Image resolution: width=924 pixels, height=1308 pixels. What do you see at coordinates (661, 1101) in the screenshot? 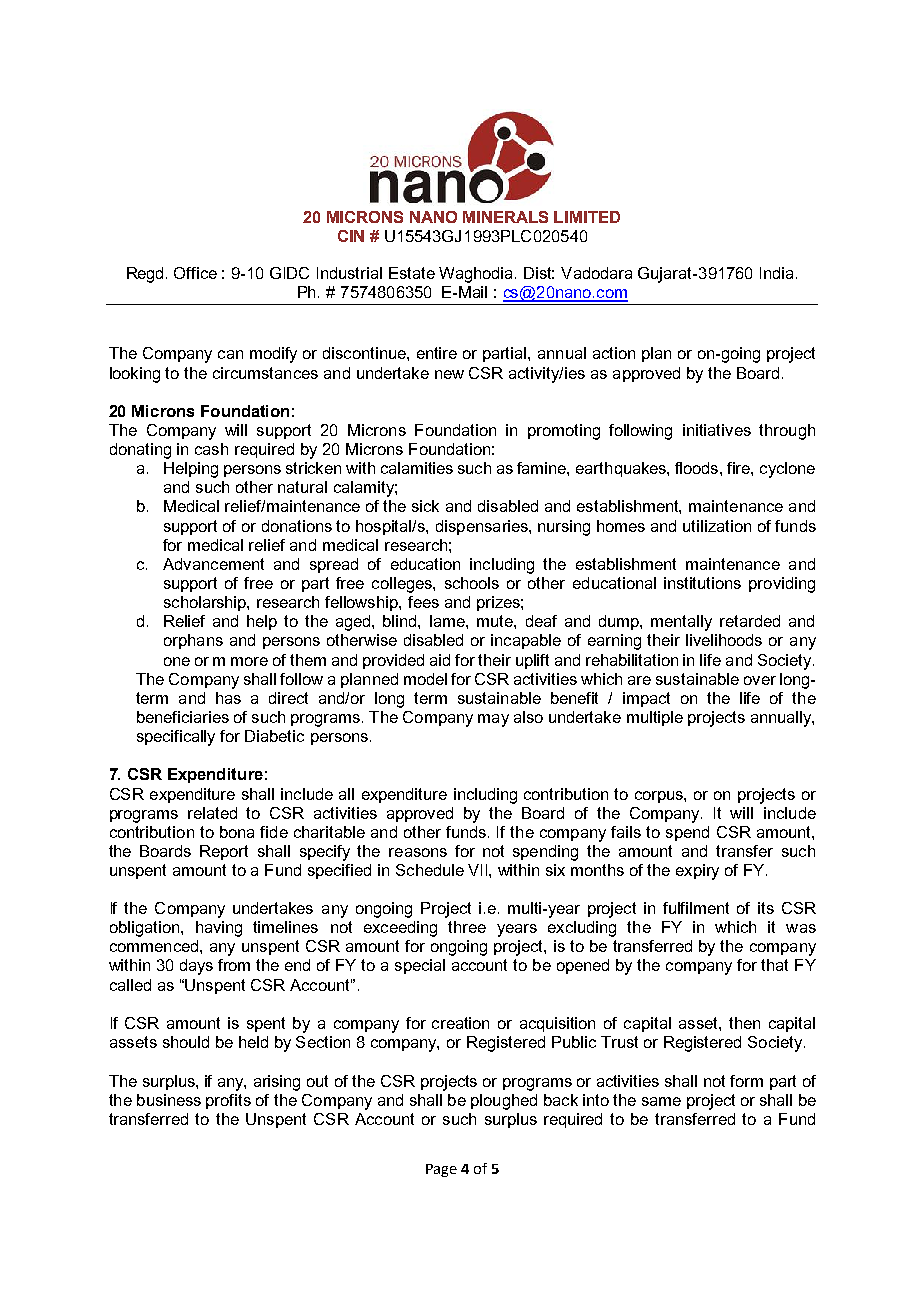
I see `same` at bounding box center [661, 1101].
